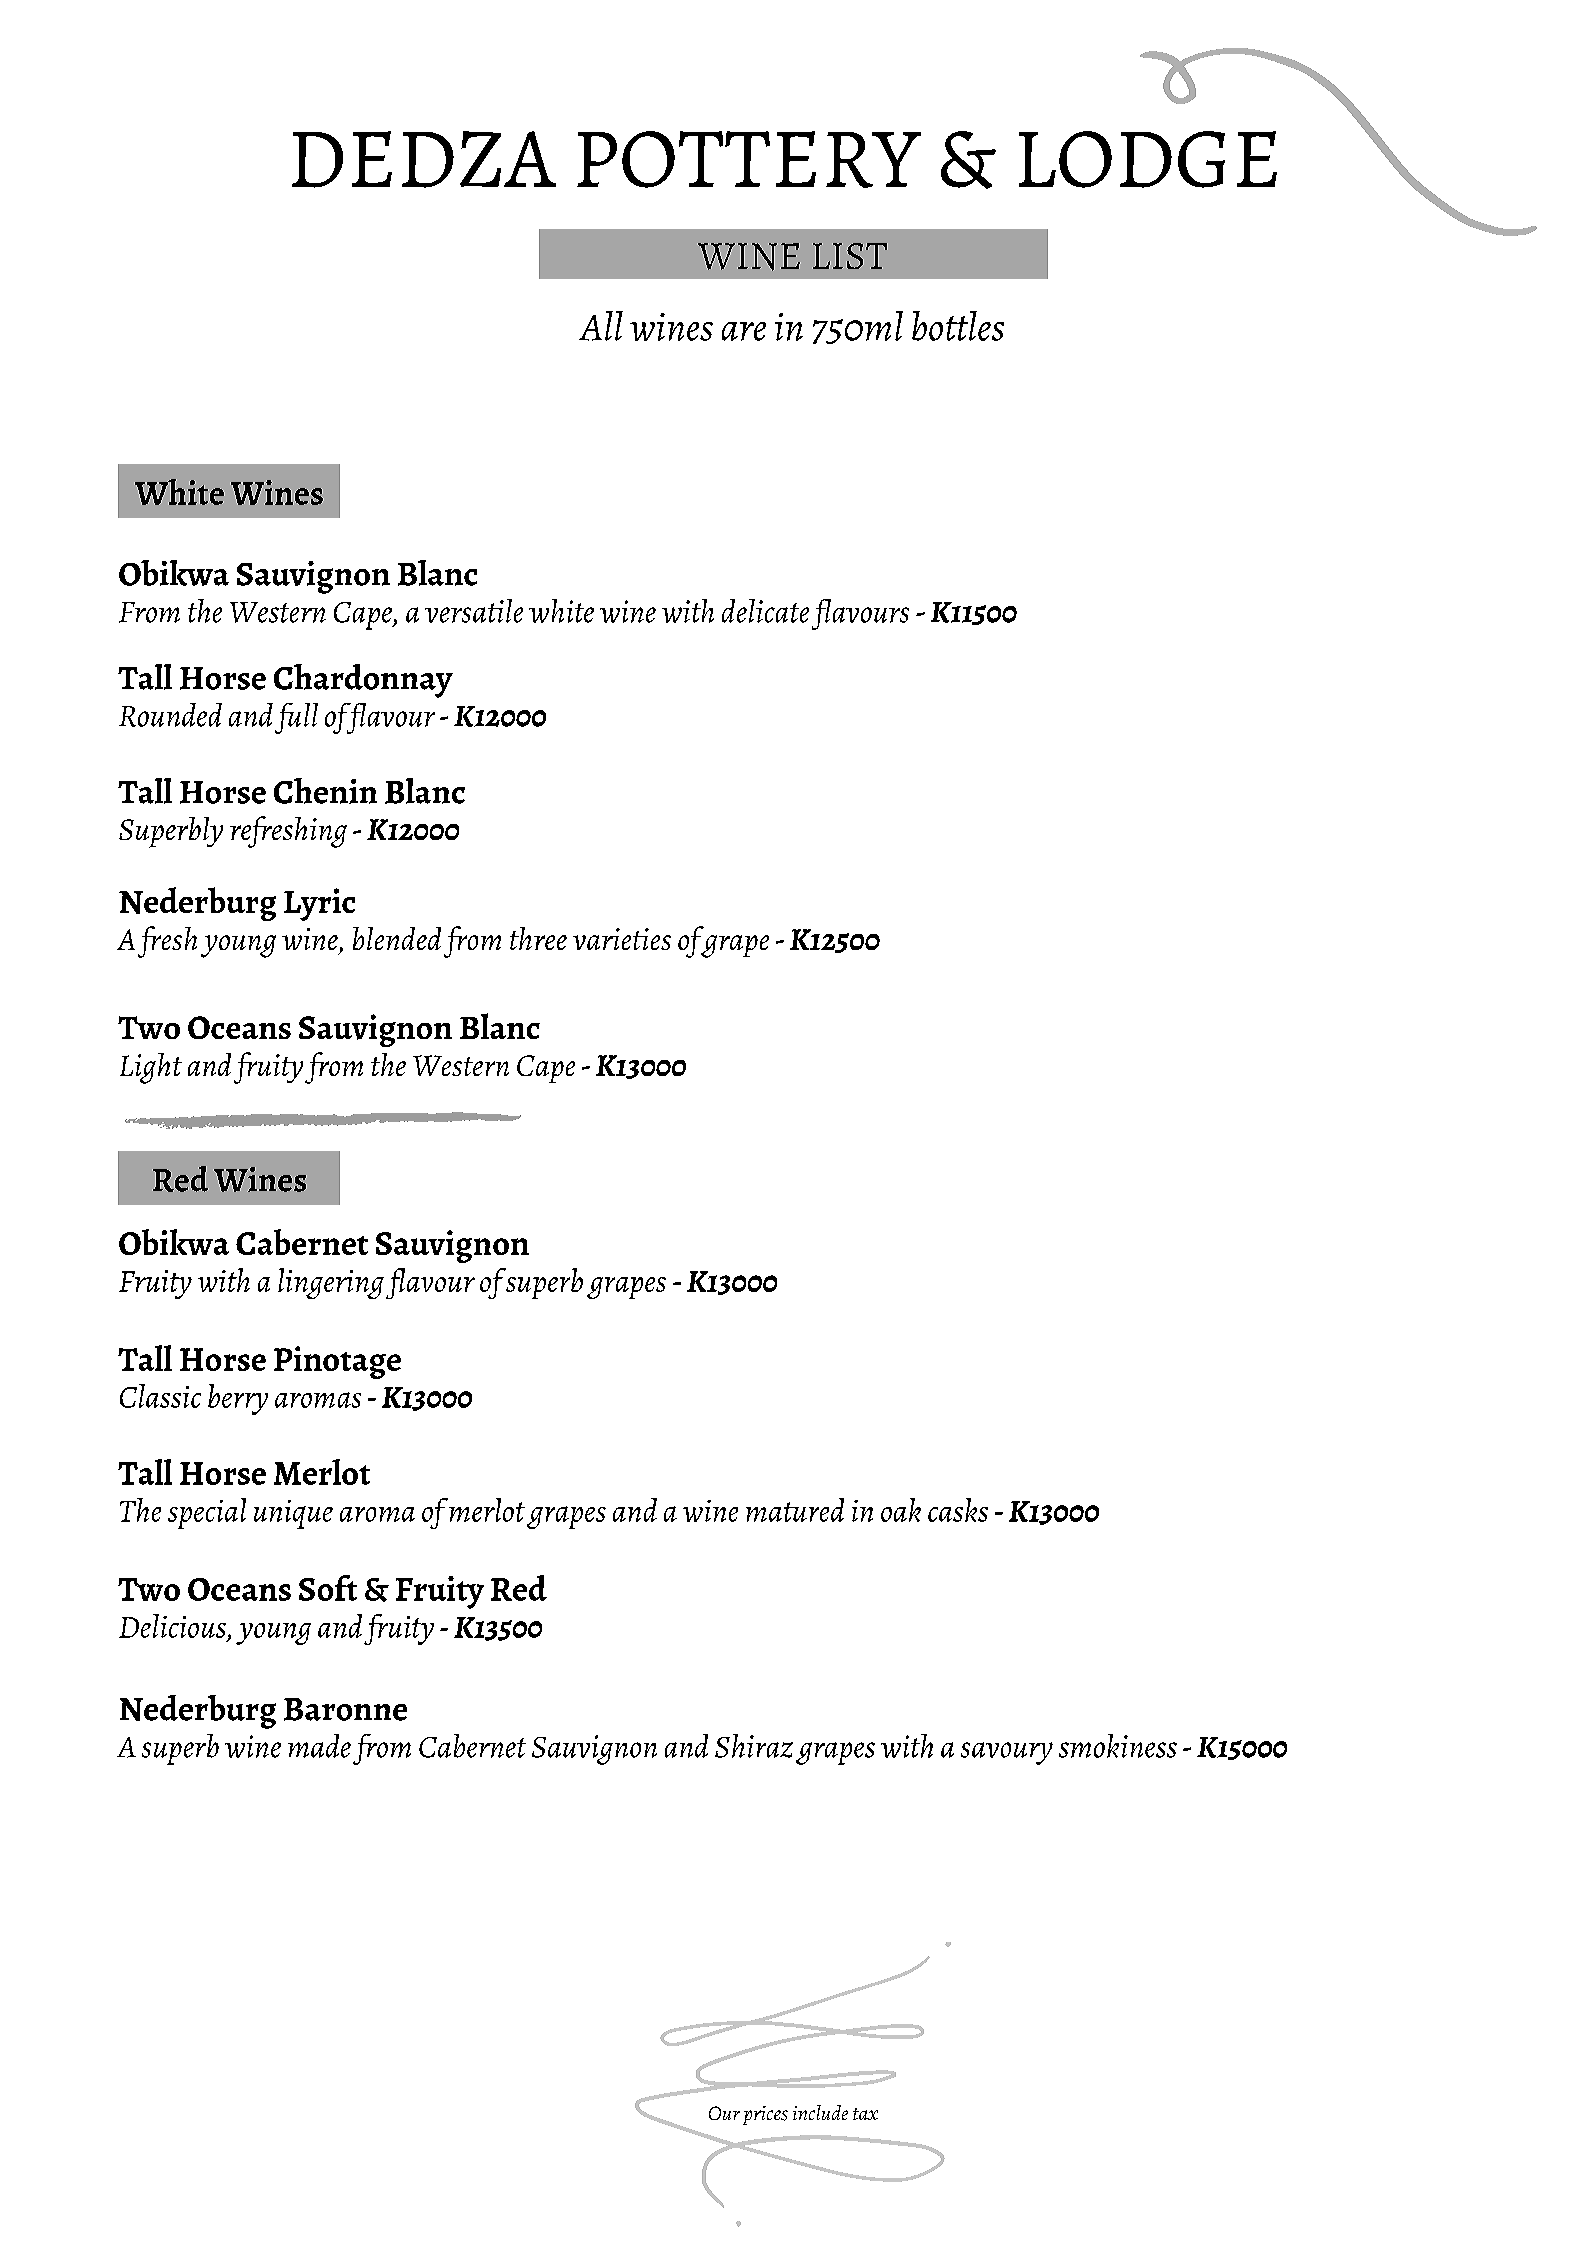 This screenshot has width=1585, height=2242. What do you see at coordinates (749, 159) in the screenshot?
I see `POTTERY` at bounding box center [749, 159].
